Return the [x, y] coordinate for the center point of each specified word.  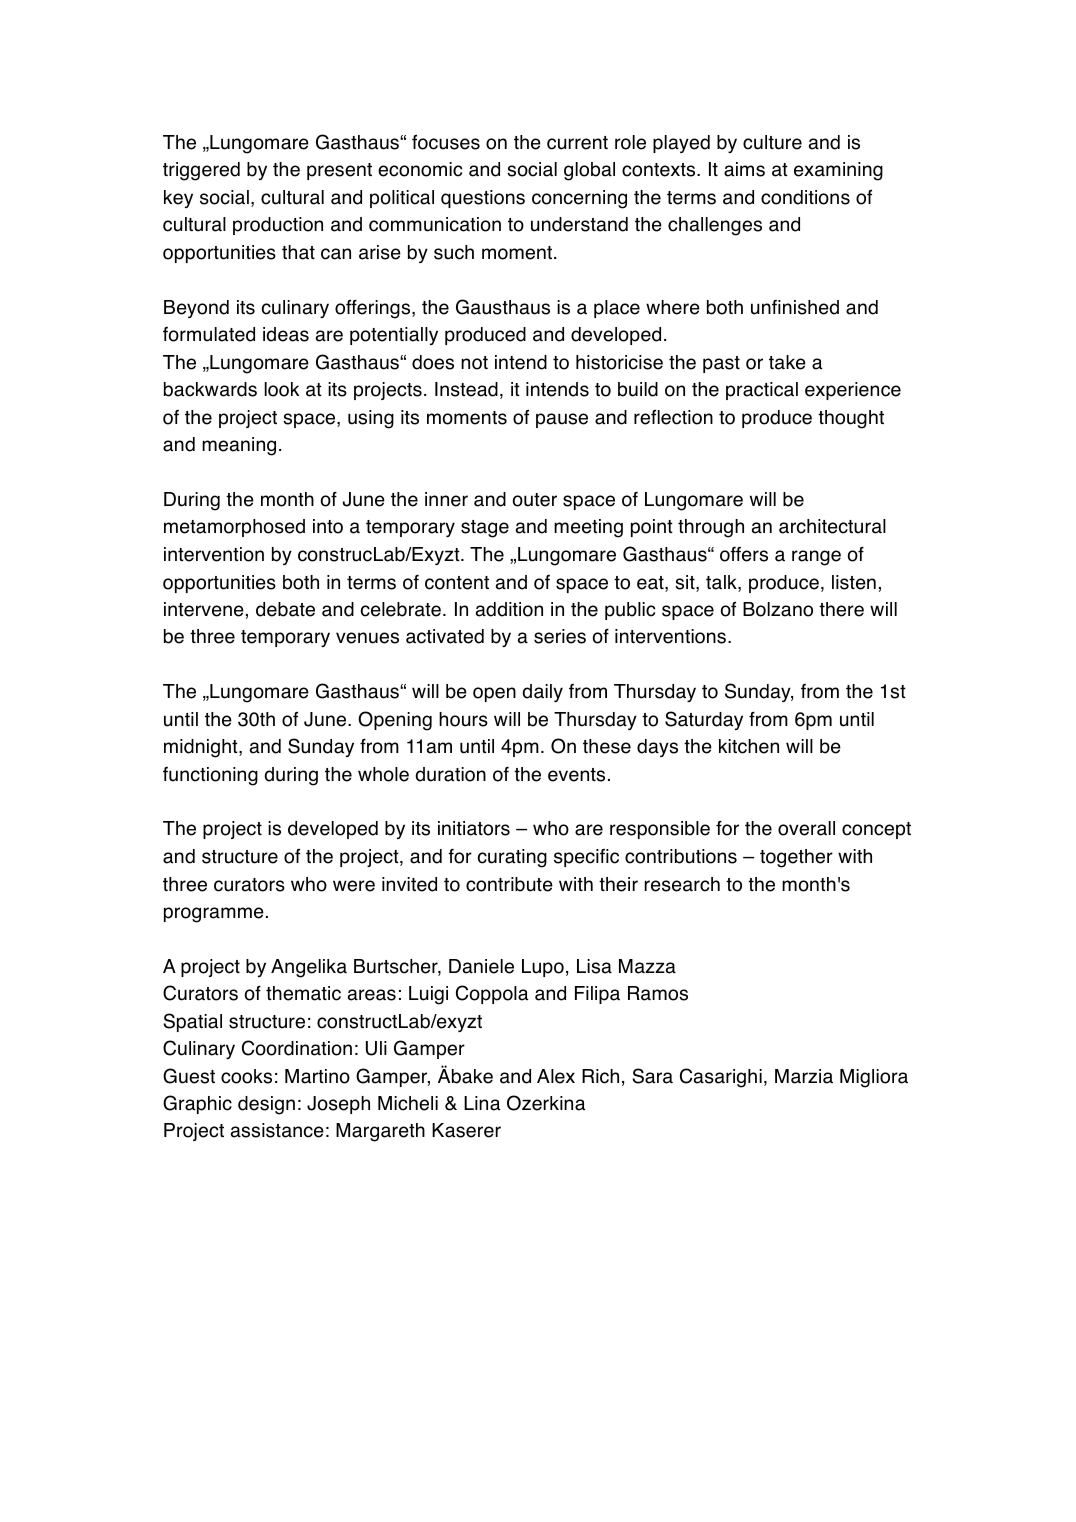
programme [214, 915]
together [796, 858]
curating [512, 858]
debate [285, 609]
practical [762, 391]
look [282, 389]
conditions [805, 197]
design [266, 1105]
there [841, 609]
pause [562, 420]
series [560, 636]
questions [483, 199]
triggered [201, 171]
